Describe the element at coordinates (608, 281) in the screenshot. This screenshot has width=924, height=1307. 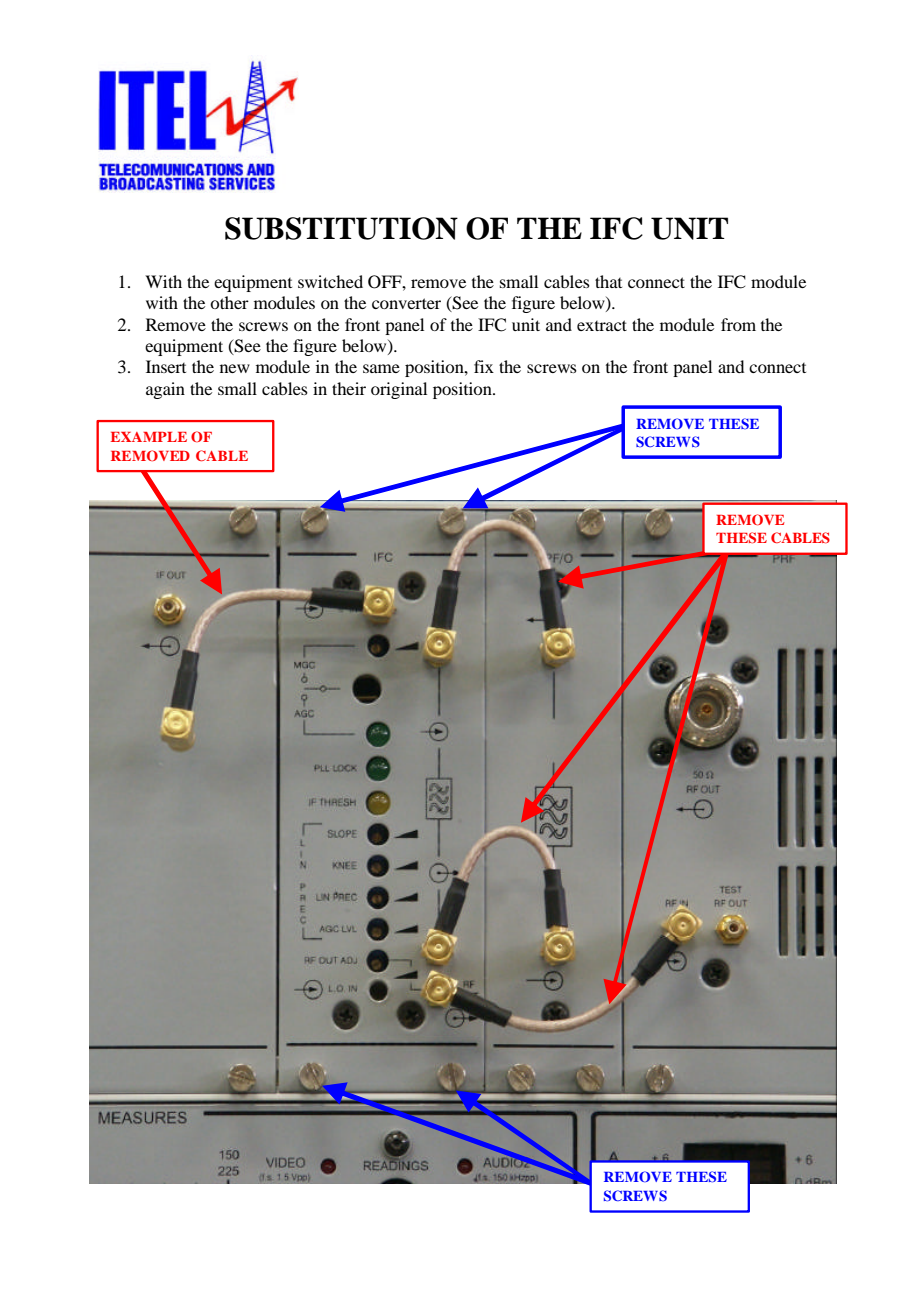
I see `that` at that location.
